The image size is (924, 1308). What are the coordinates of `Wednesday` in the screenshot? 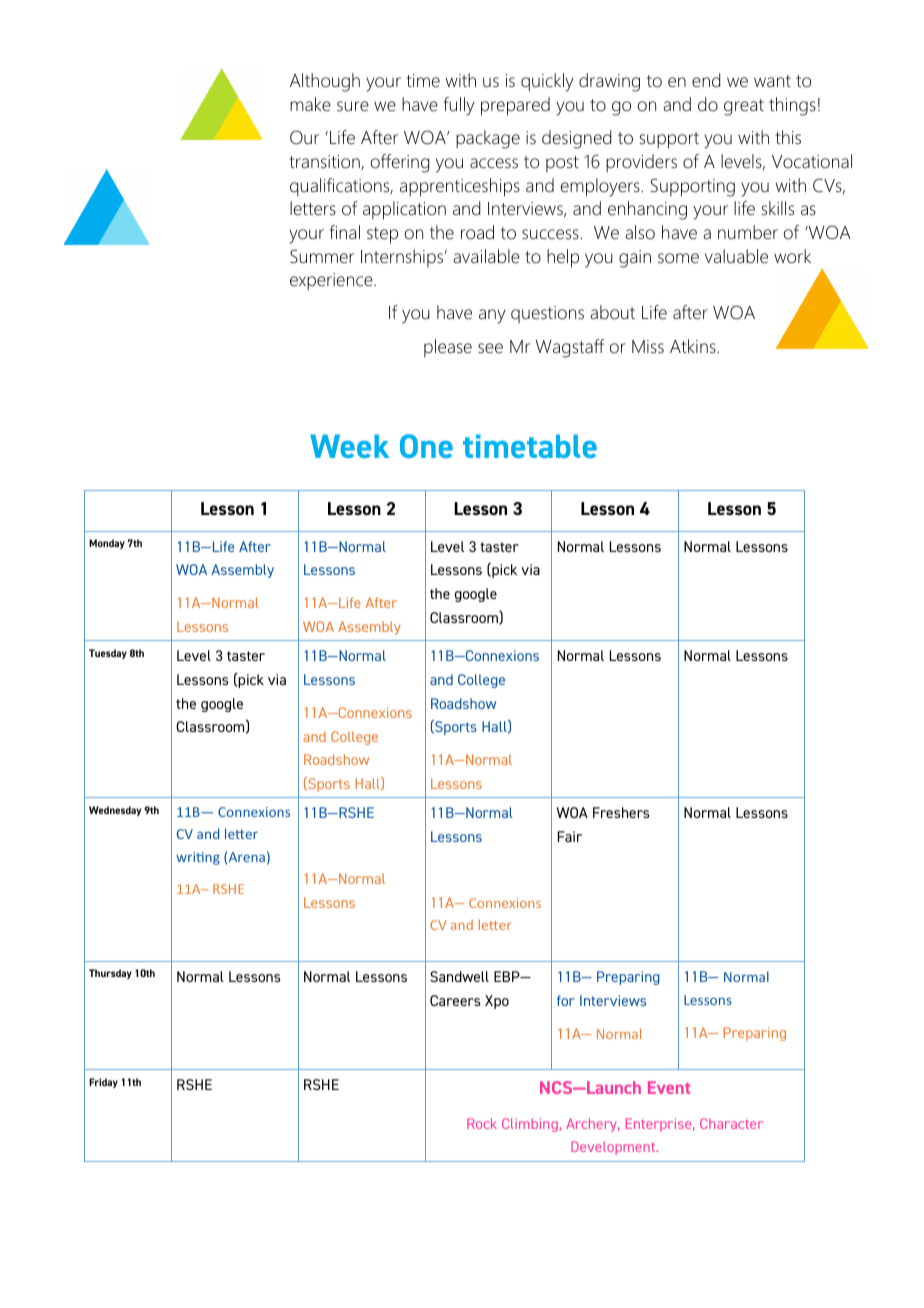 It's located at (115, 811).
